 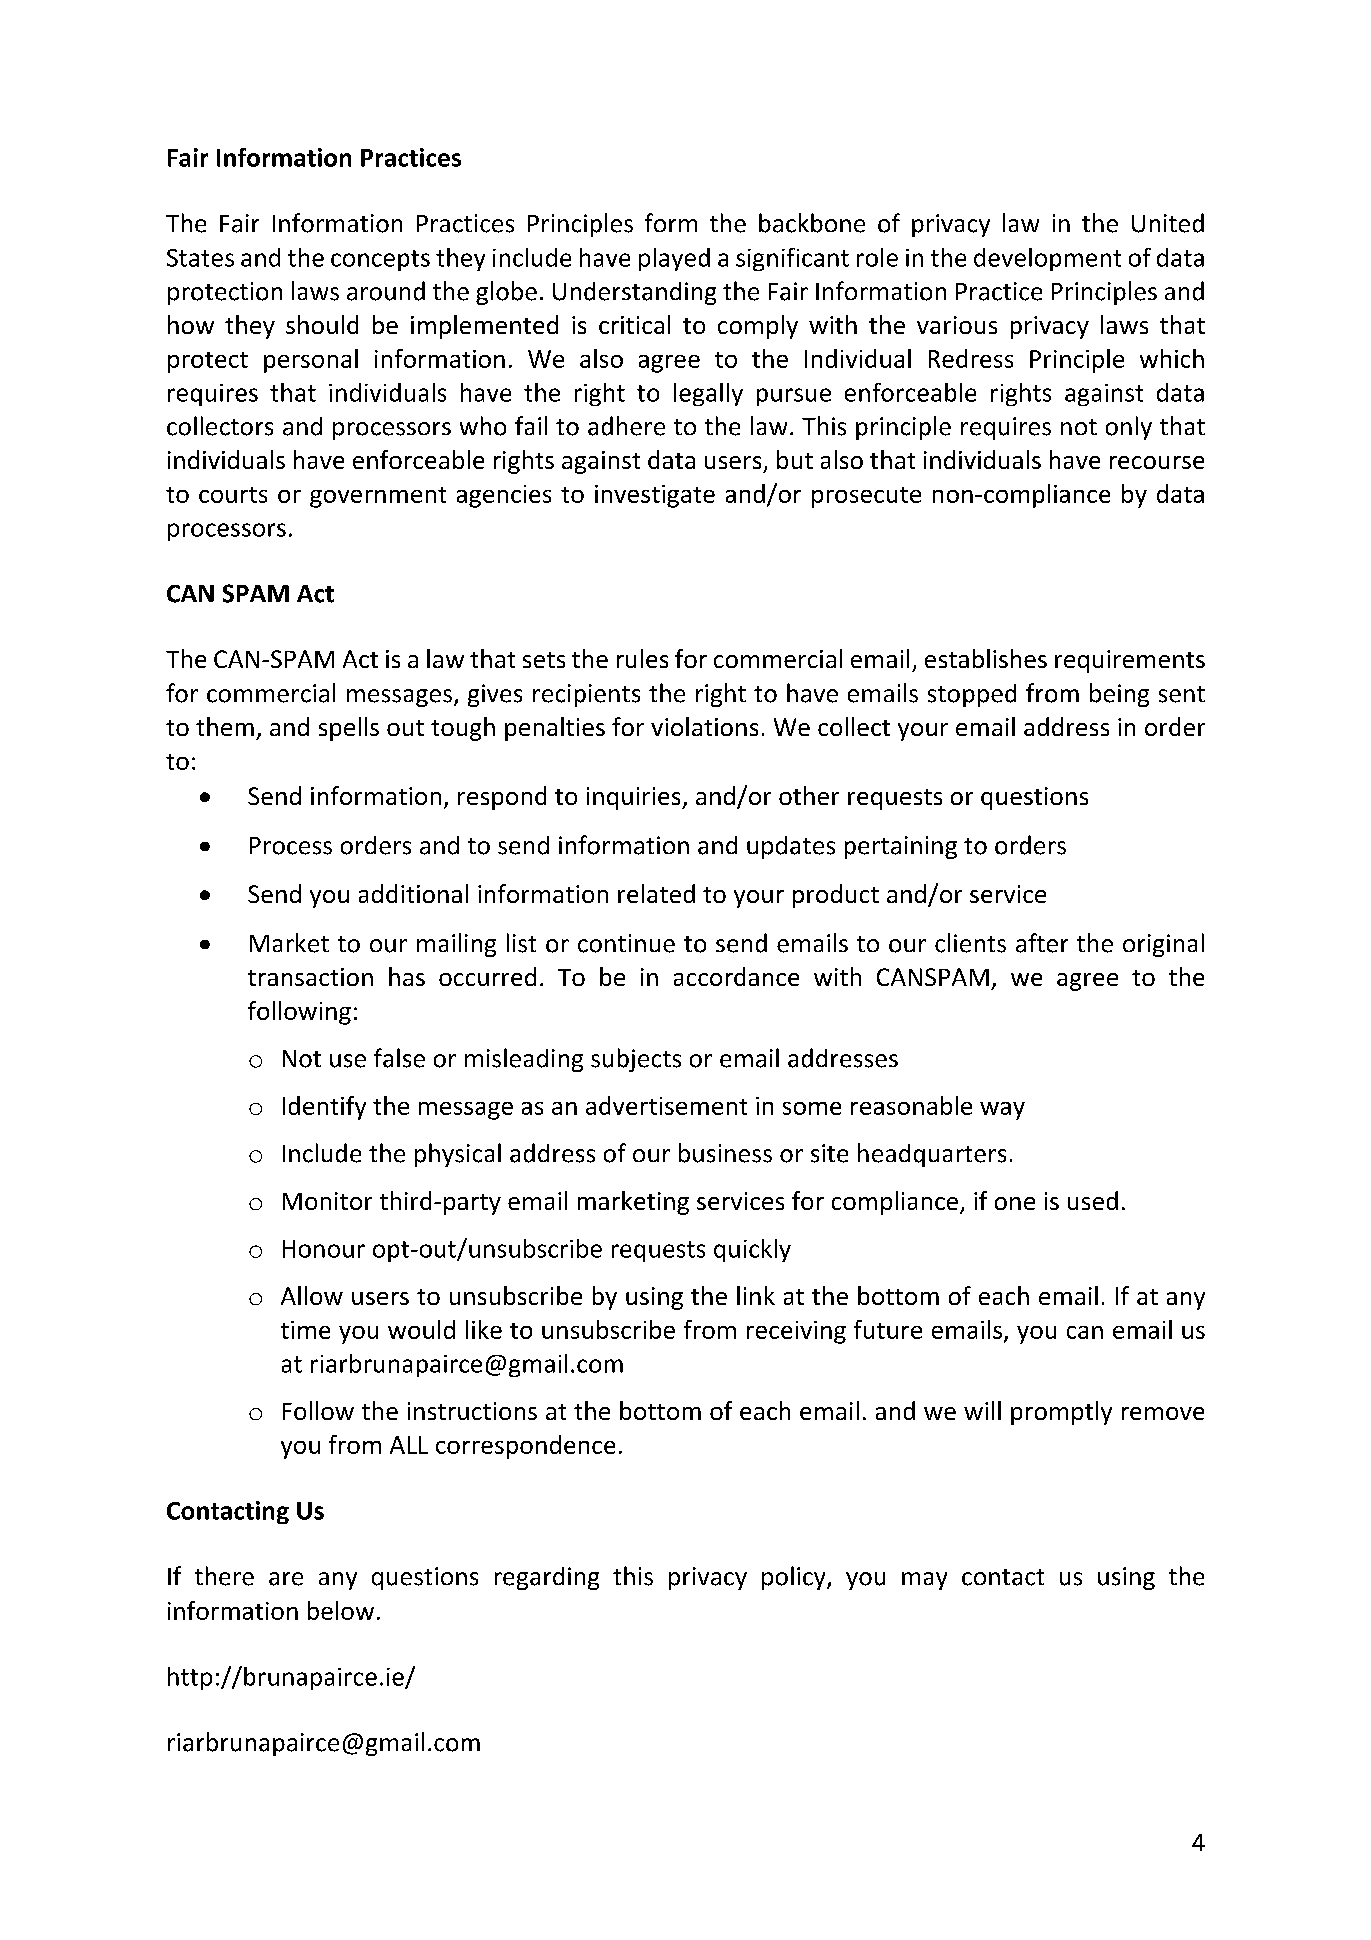 I want to click on violations, so click(x=704, y=726).
